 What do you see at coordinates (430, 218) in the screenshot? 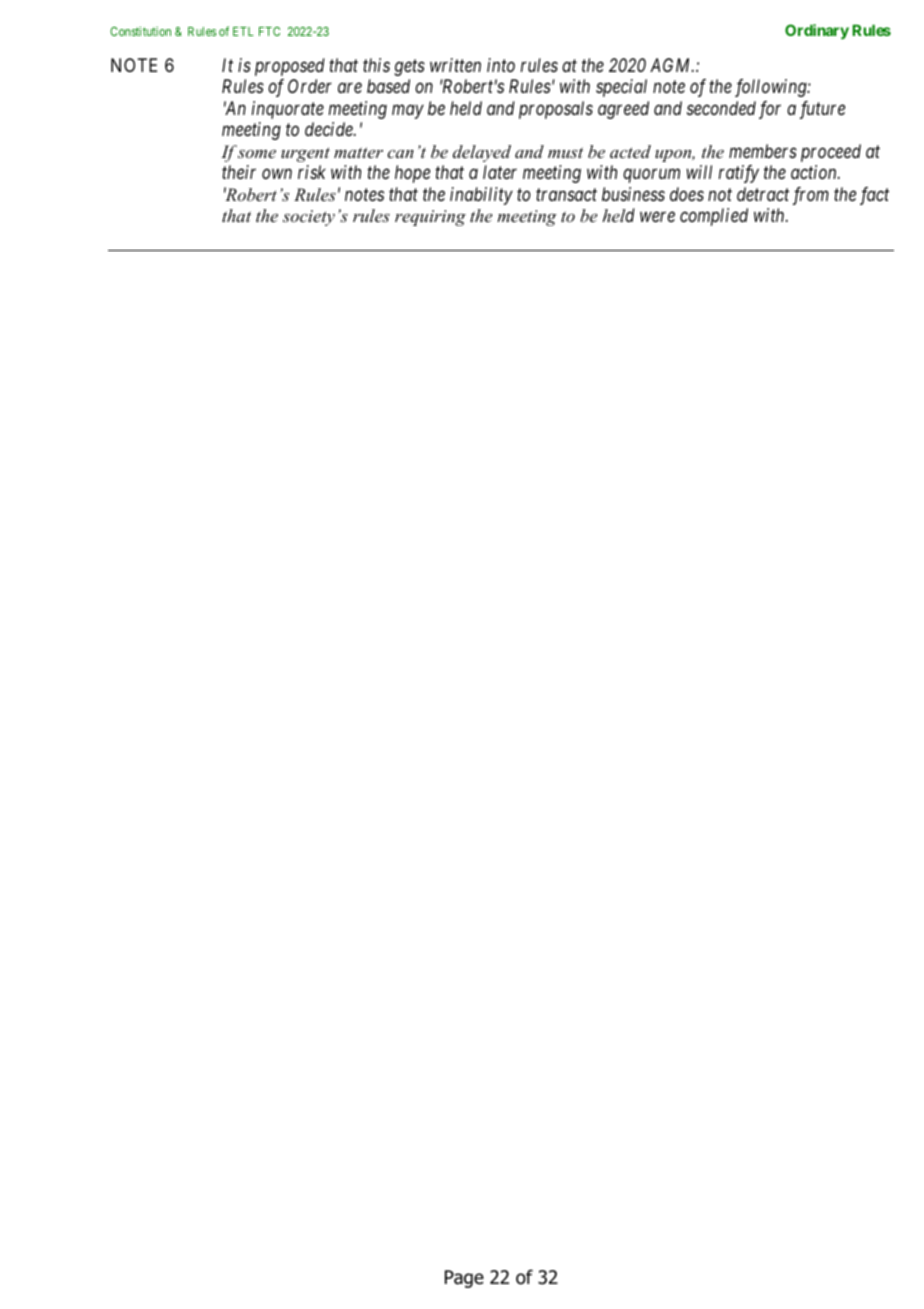
I see `requiring` at bounding box center [430, 218].
